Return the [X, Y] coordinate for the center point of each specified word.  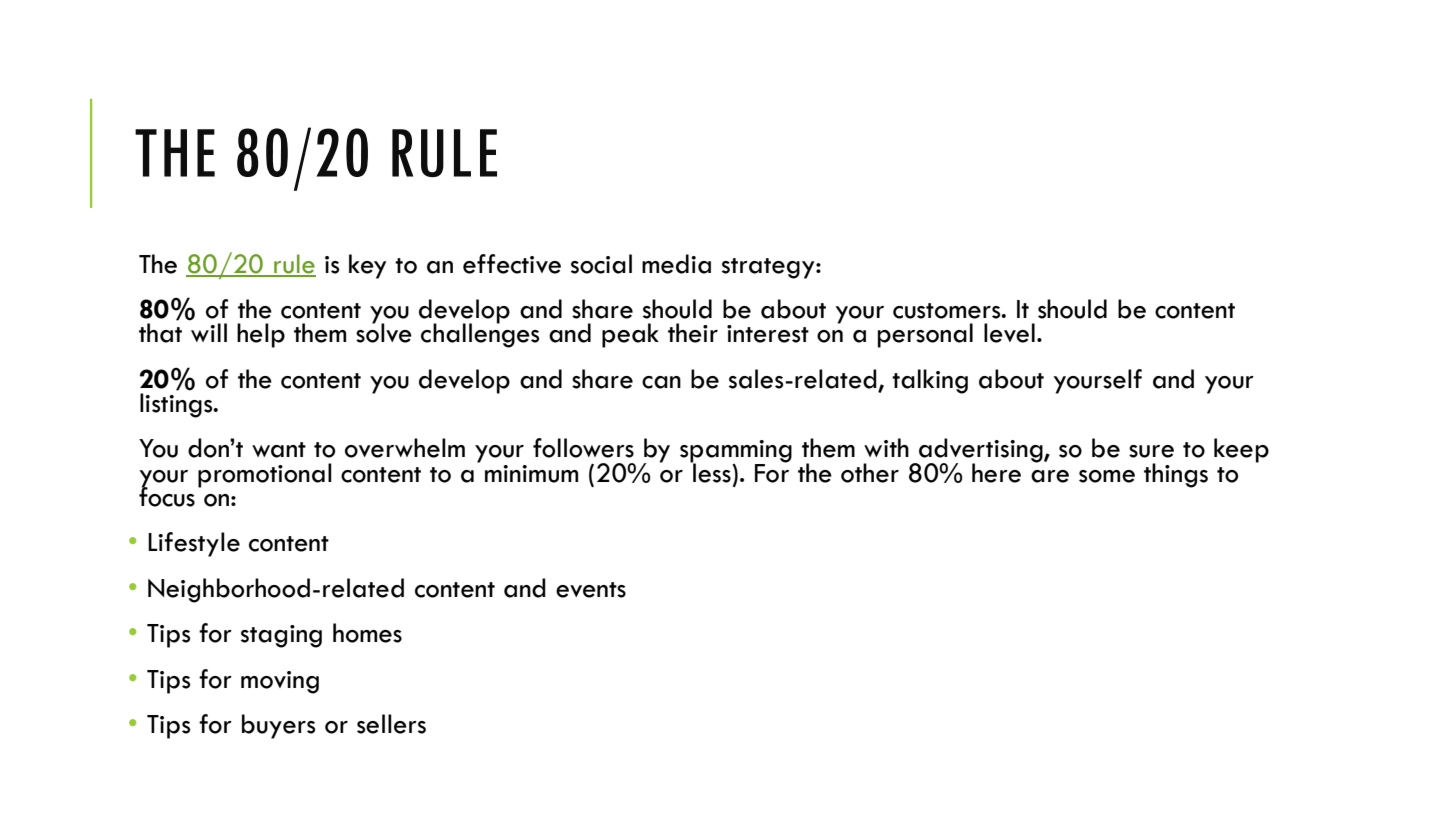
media [676, 264]
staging [281, 636]
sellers [391, 724]
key [367, 266]
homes [367, 633]
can [661, 382]
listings [177, 405]
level [1009, 333]
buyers [278, 726]
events [591, 590]
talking [930, 381]
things [1176, 475]
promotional [265, 475]
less [712, 472]
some [1107, 476]
